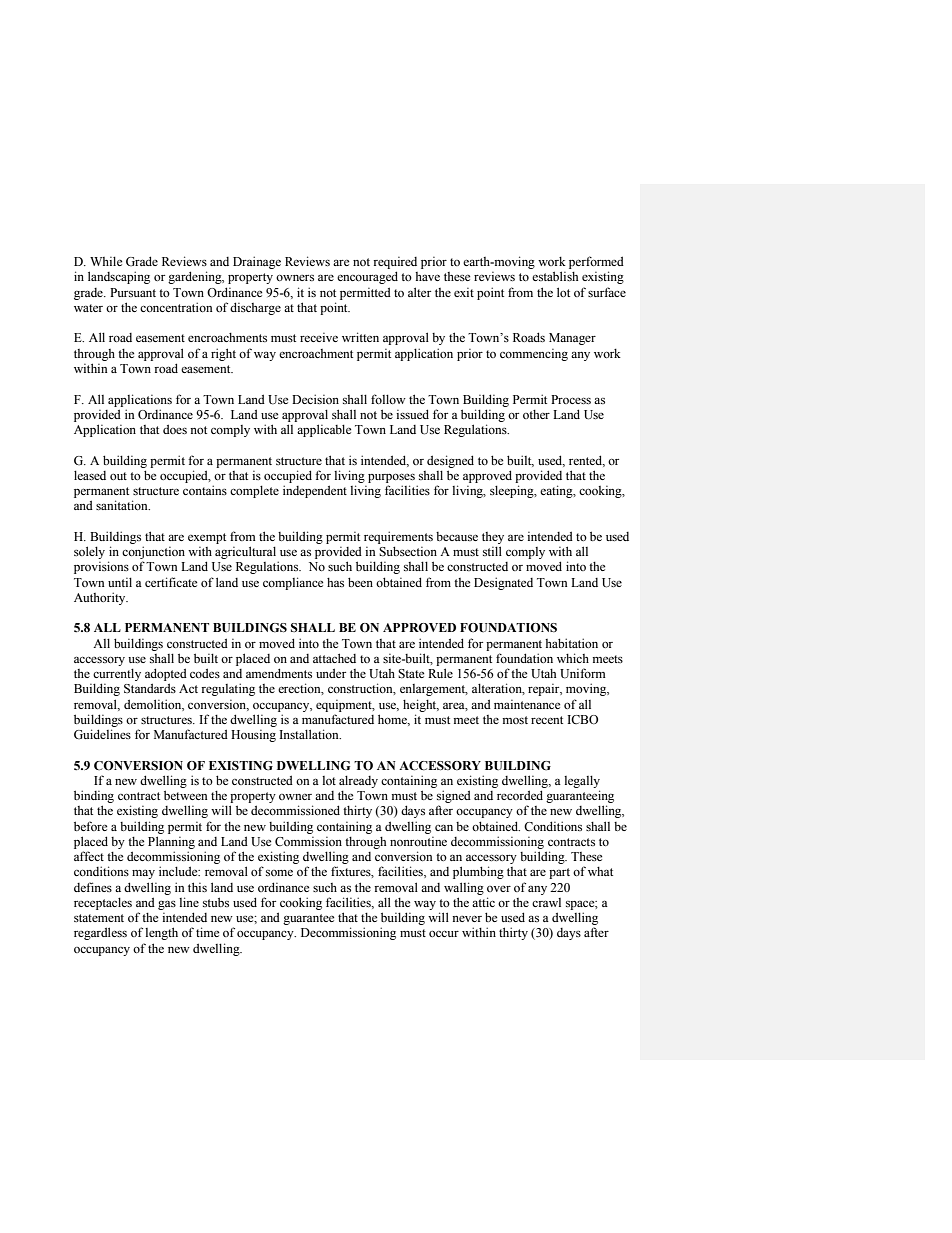  I want to click on establish, so click(555, 276).
